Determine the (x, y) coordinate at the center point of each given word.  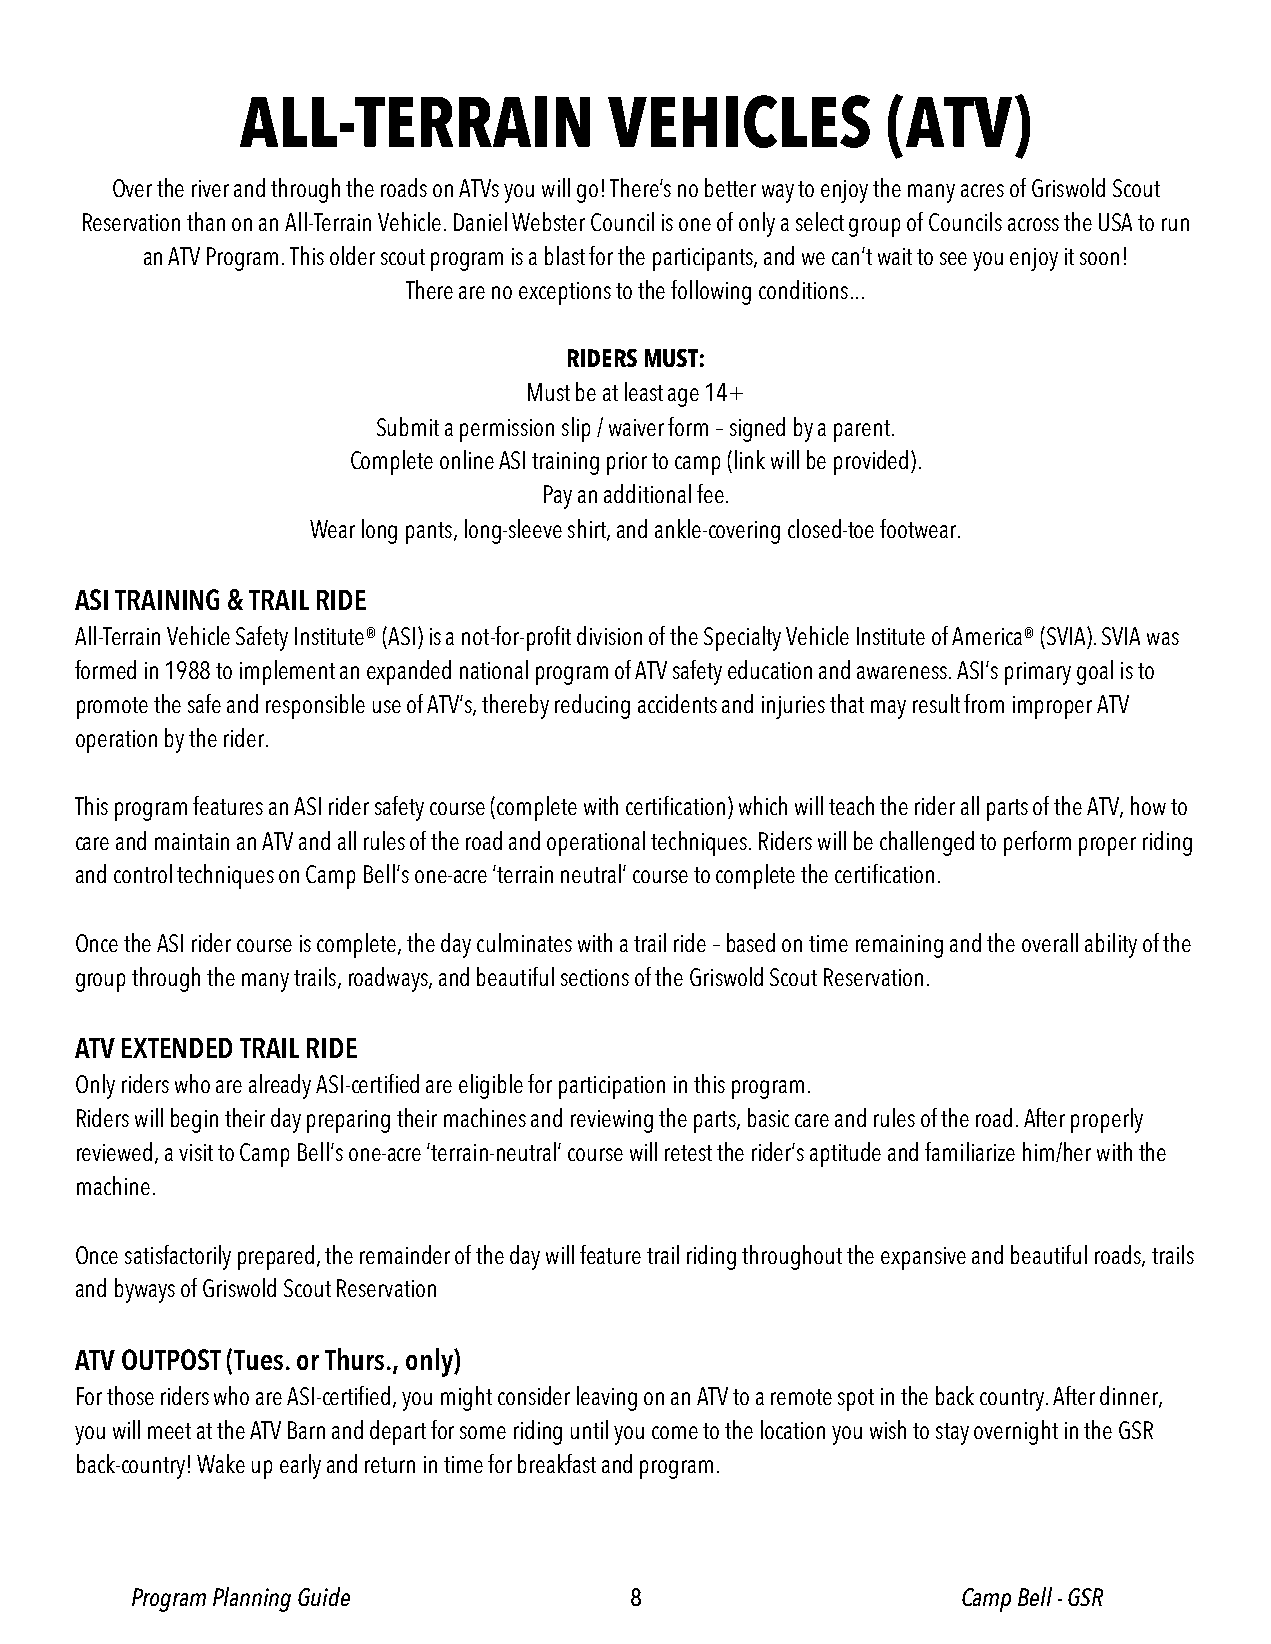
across (1033, 224)
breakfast (557, 1463)
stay (952, 1434)
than (206, 221)
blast (565, 255)
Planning (252, 1599)
